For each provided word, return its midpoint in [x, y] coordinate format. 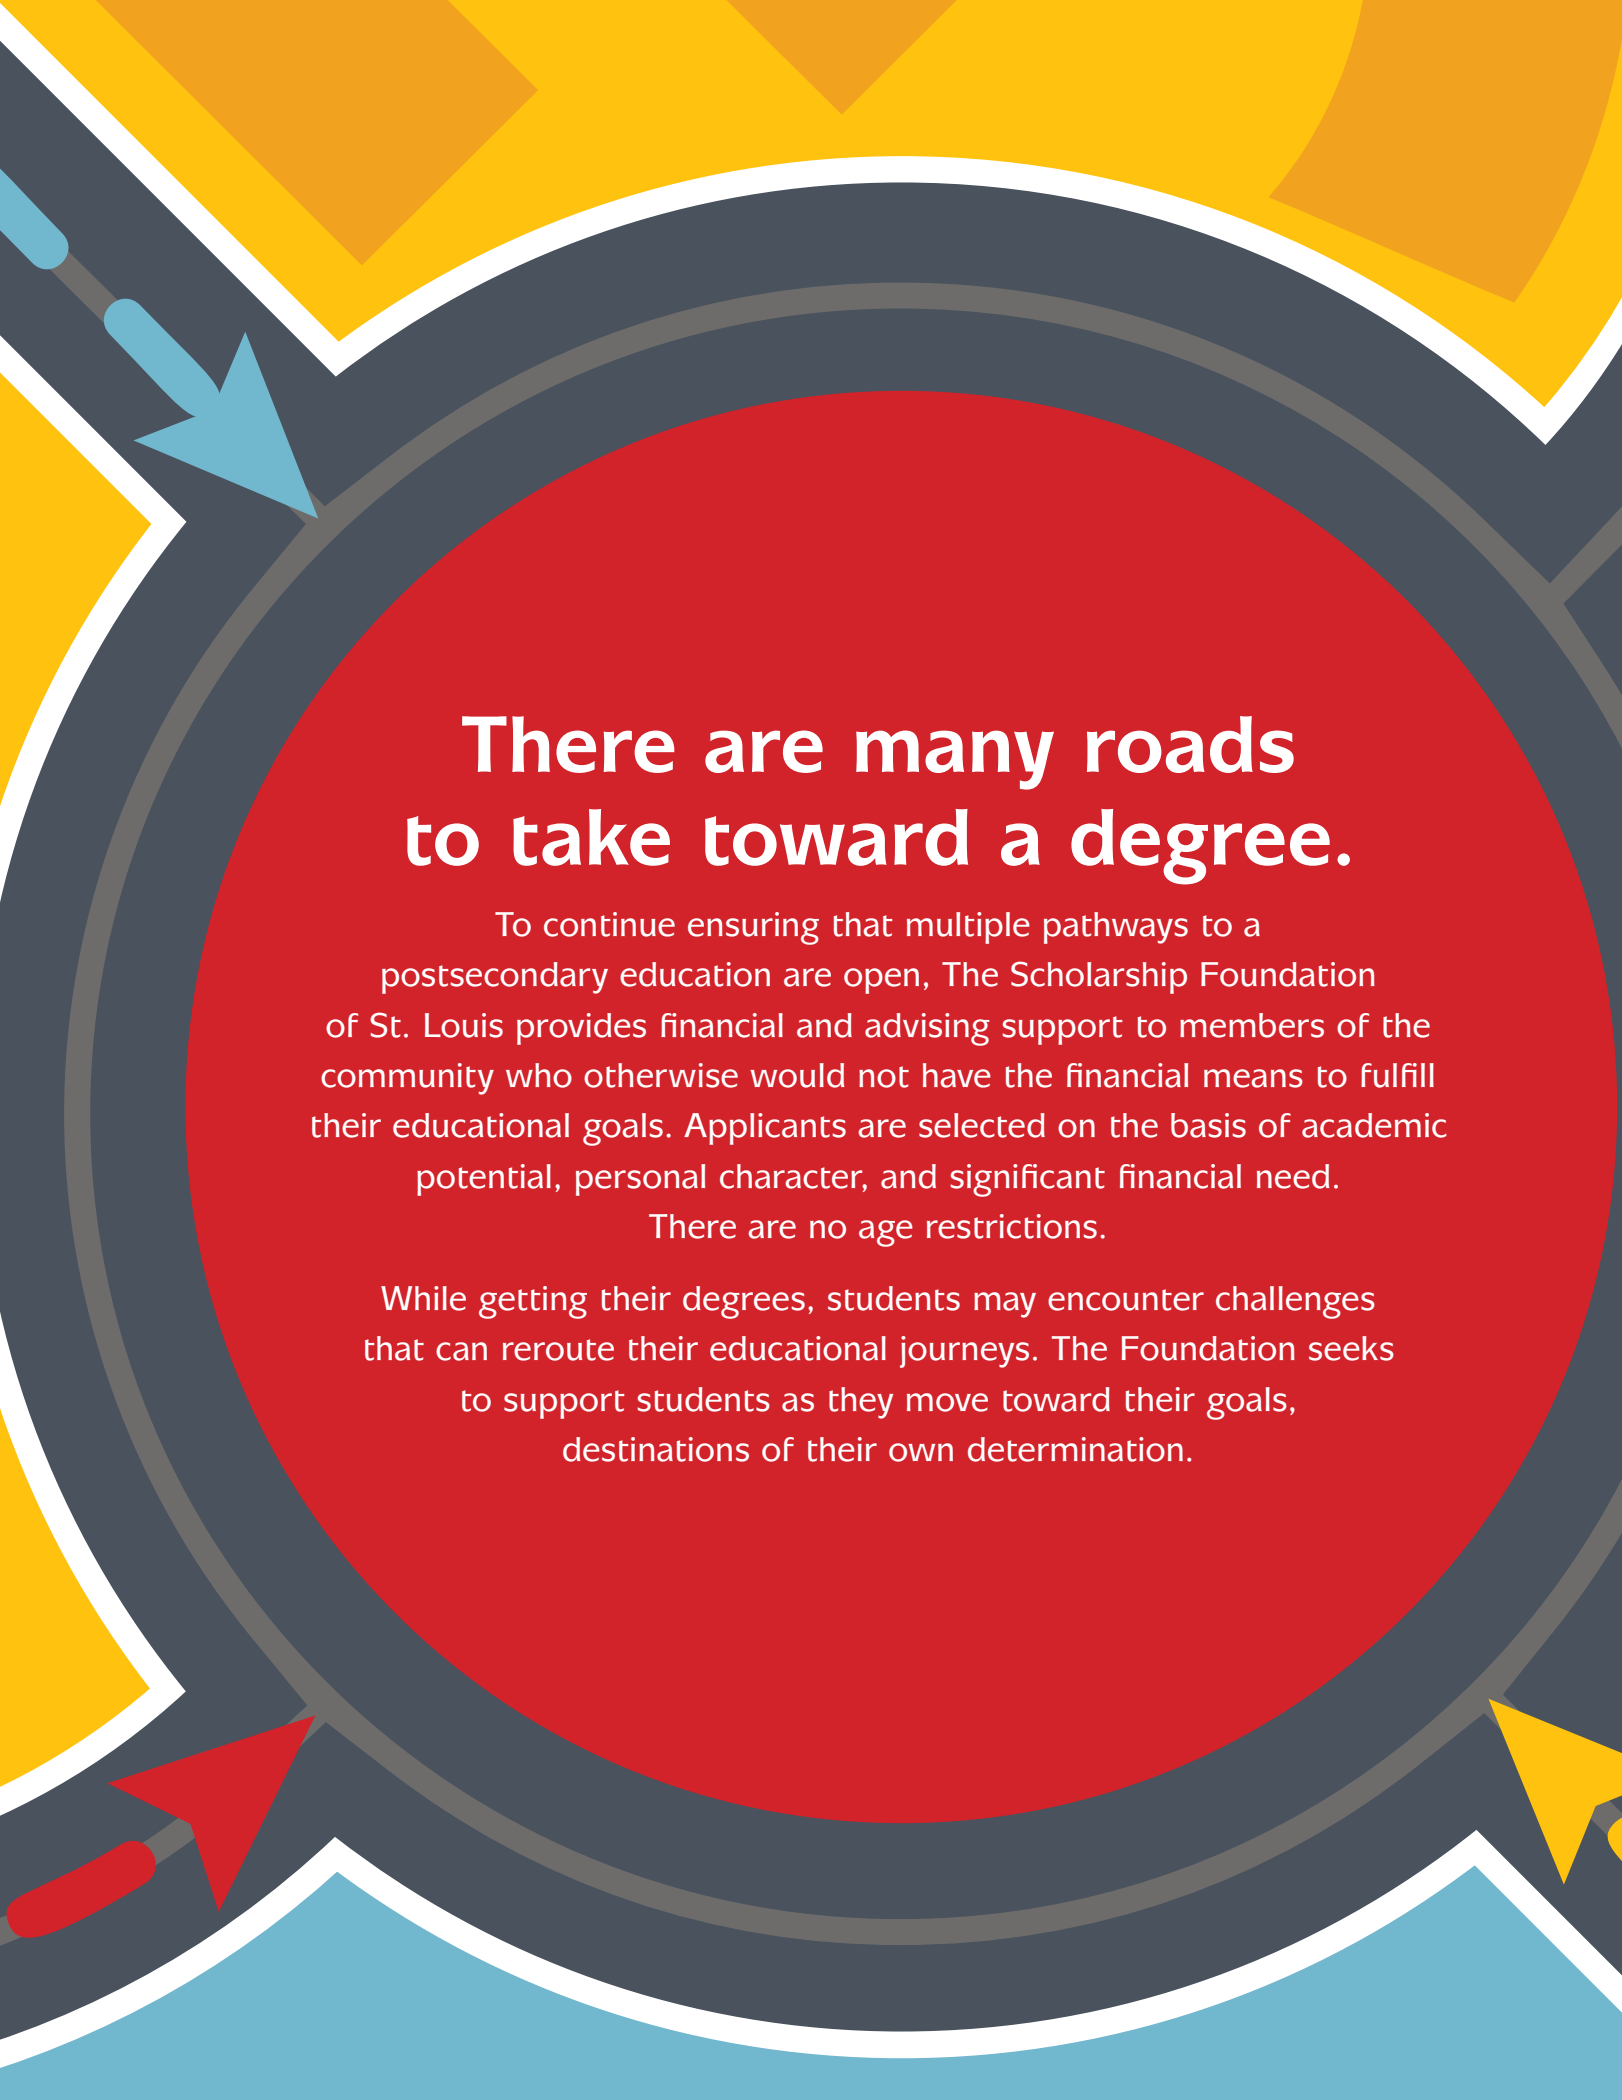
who [539, 1075]
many [955, 760]
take [591, 837]
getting [533, 1302]
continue [609, 924]
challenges [1295, 1302]
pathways [1116, 928]
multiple [968, 928]
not [884, 1077]
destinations [656, 1449]
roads [1190, 744]
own [921, 1452]
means [1253, 1078]
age [886, 1233]
